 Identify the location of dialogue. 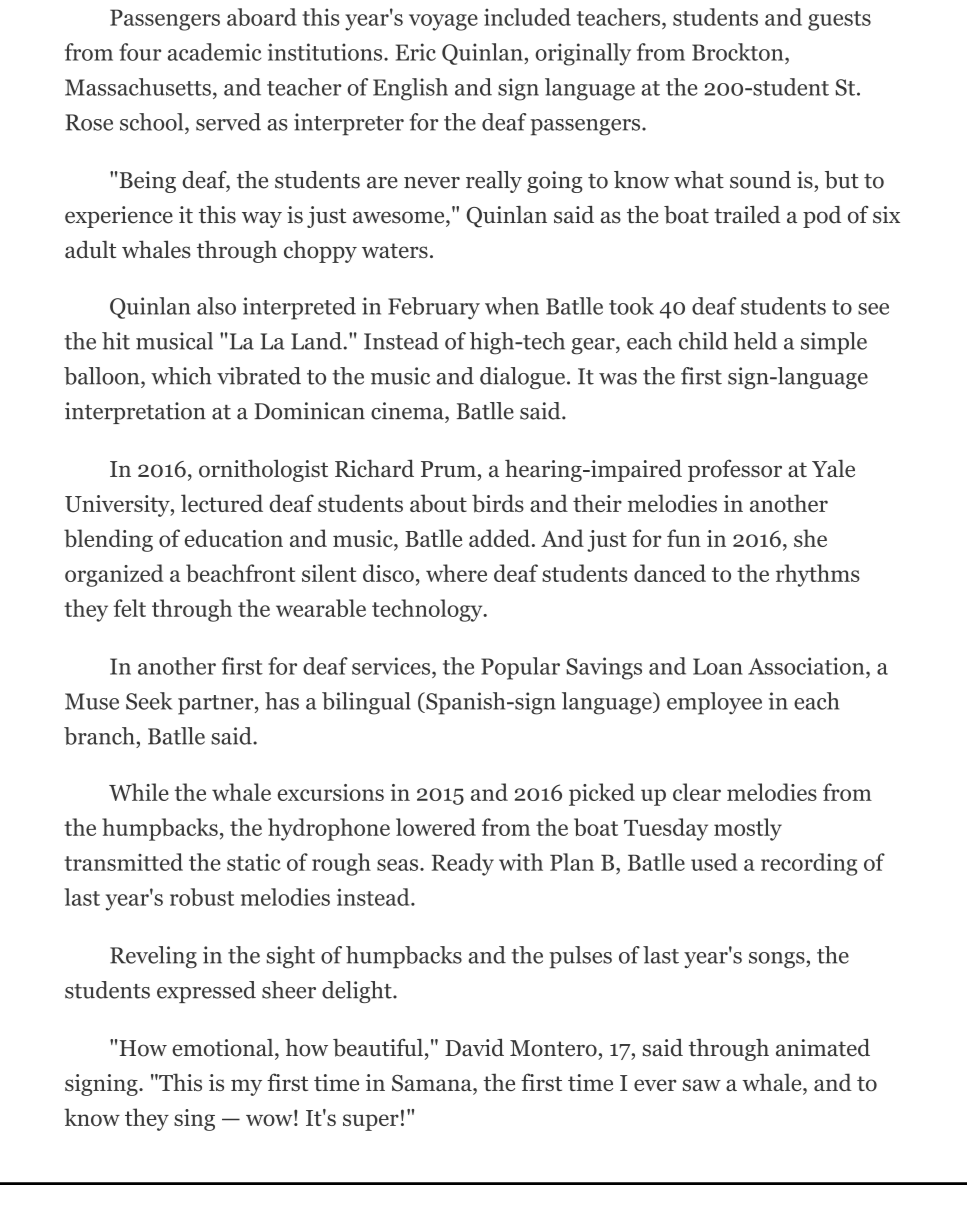
(522, 378).
